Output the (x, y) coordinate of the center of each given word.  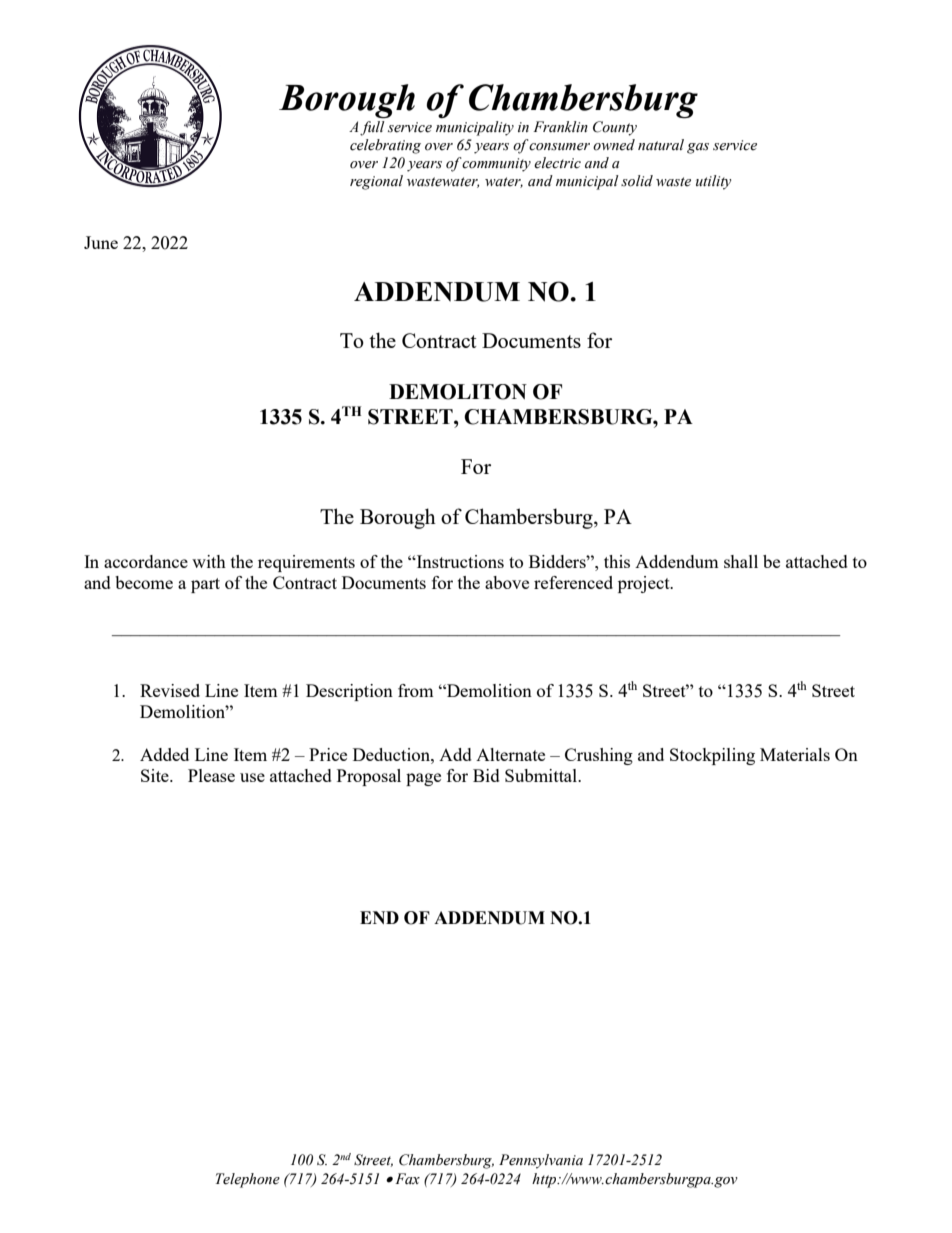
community (496, 165)
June (101, 242)
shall (741, 561)
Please (211, 775)
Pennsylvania (541, 1161)
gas (698, 148)
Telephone (248, 1180)
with (209, 561)
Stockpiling (712, 756)
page (423, 779)
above (507, 582)
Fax (407, 1178)
